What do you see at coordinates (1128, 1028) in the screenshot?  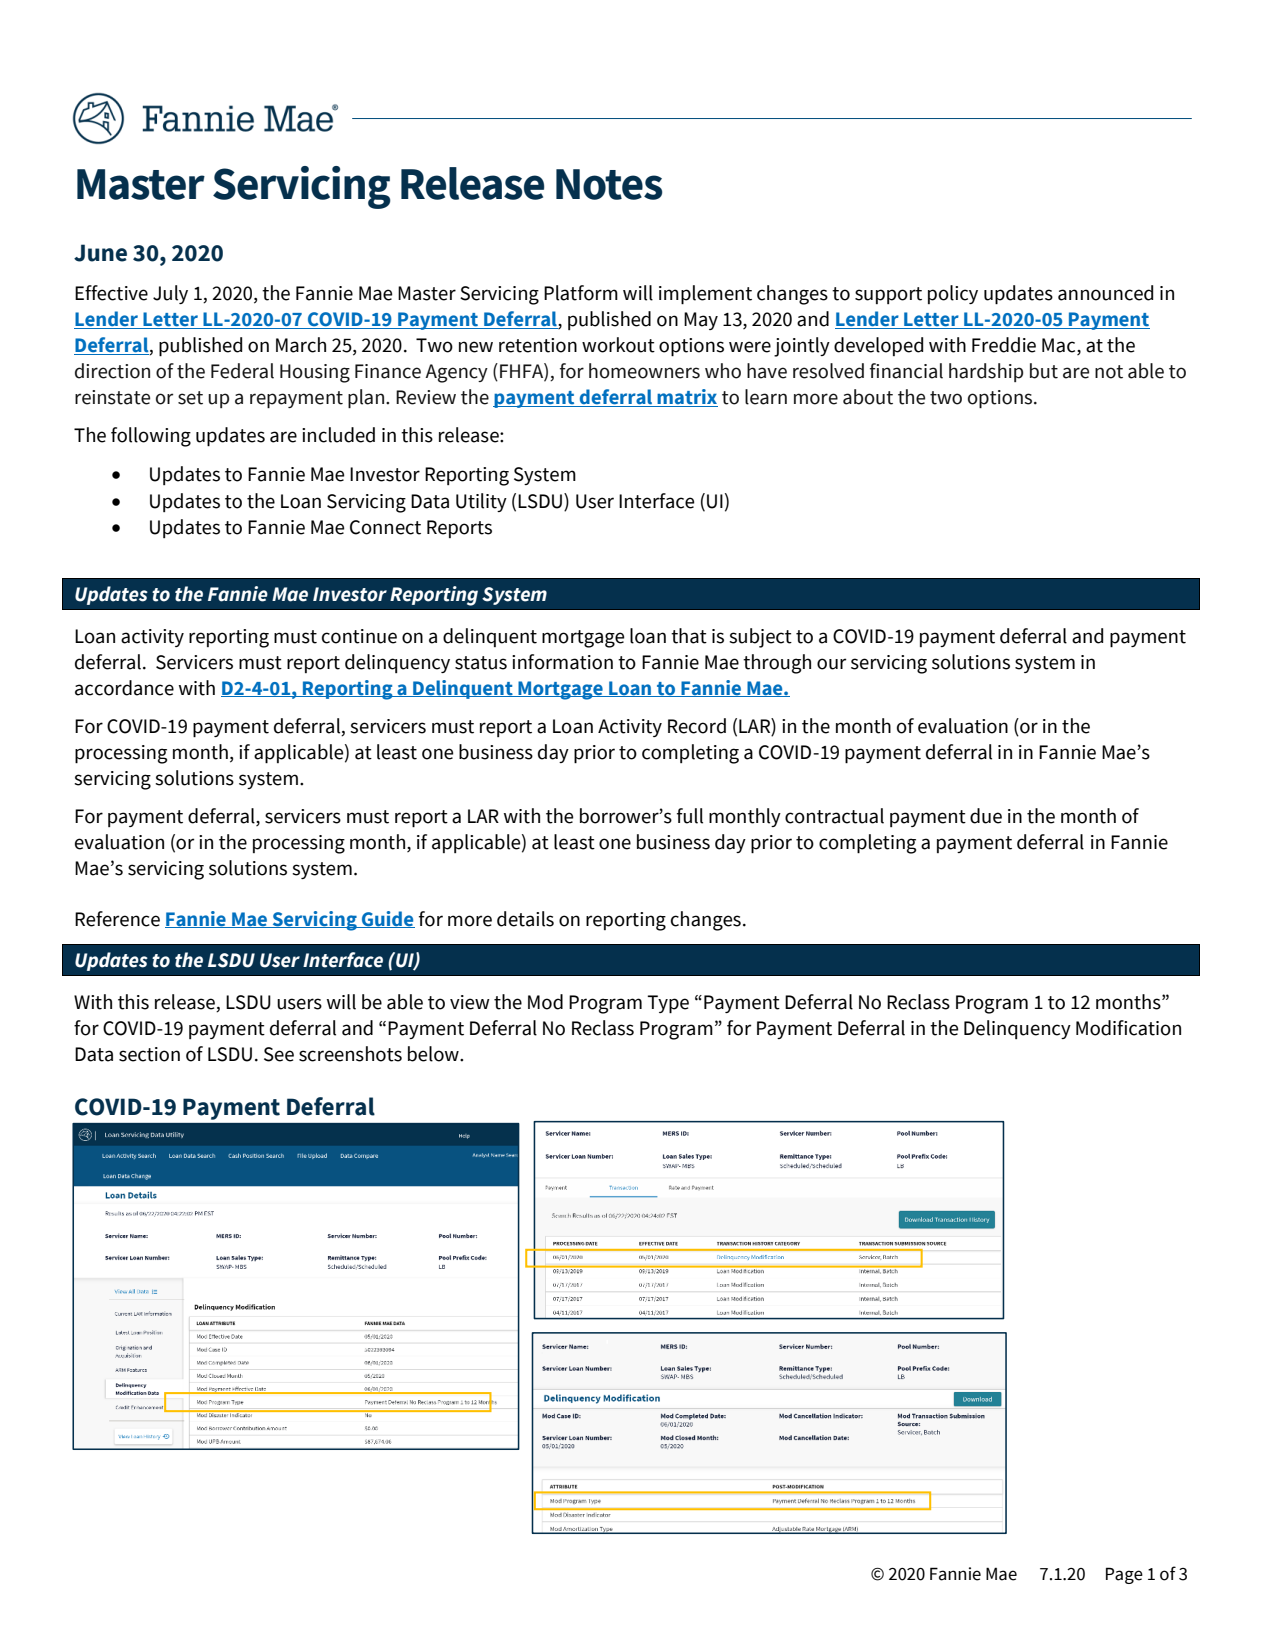 I see `Modification` at bounding box center [1128, 1028].
